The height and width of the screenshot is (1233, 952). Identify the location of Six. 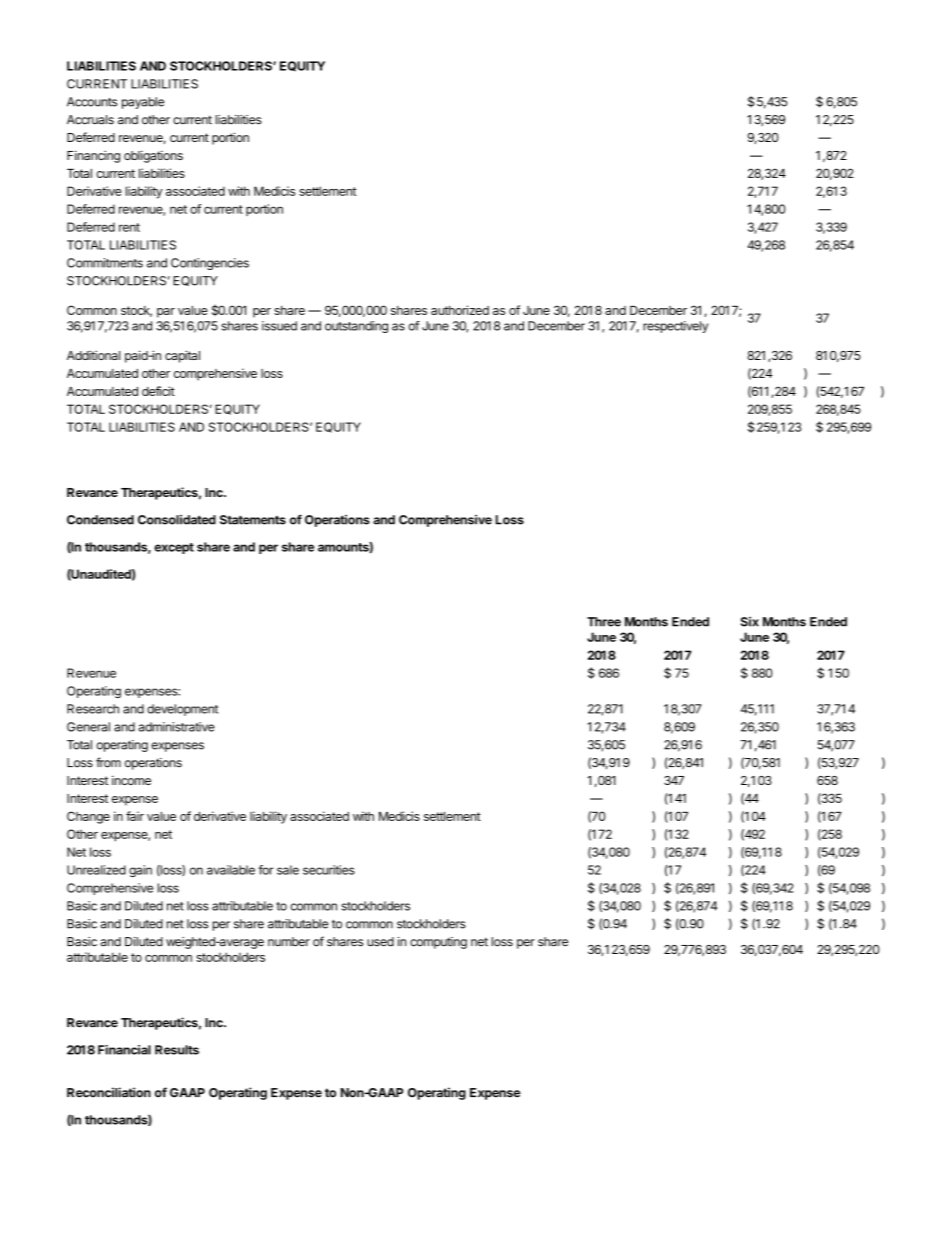
(750, 622).
